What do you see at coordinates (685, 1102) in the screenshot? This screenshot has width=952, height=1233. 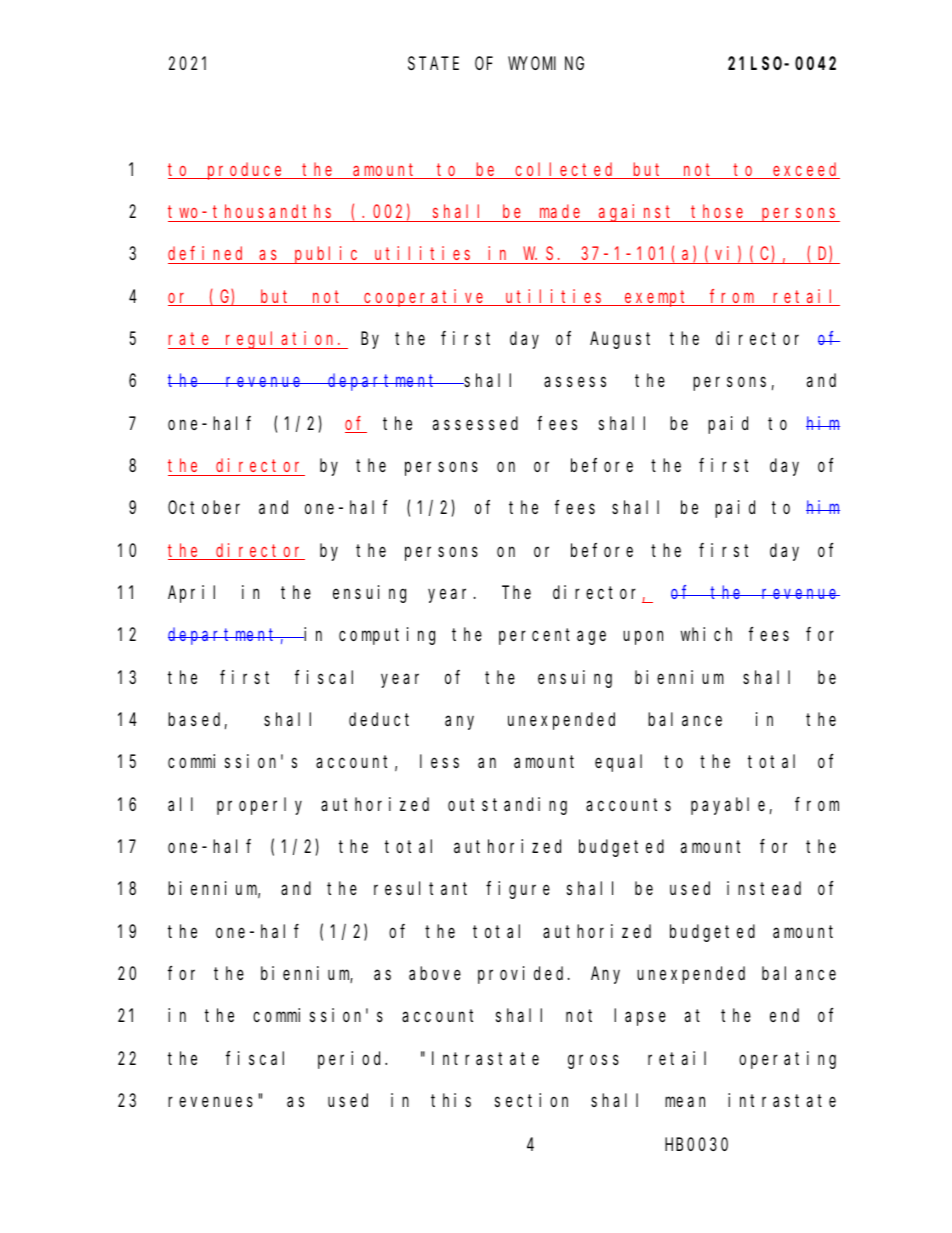 I see `mean` at bounding box center [685, 1102].
